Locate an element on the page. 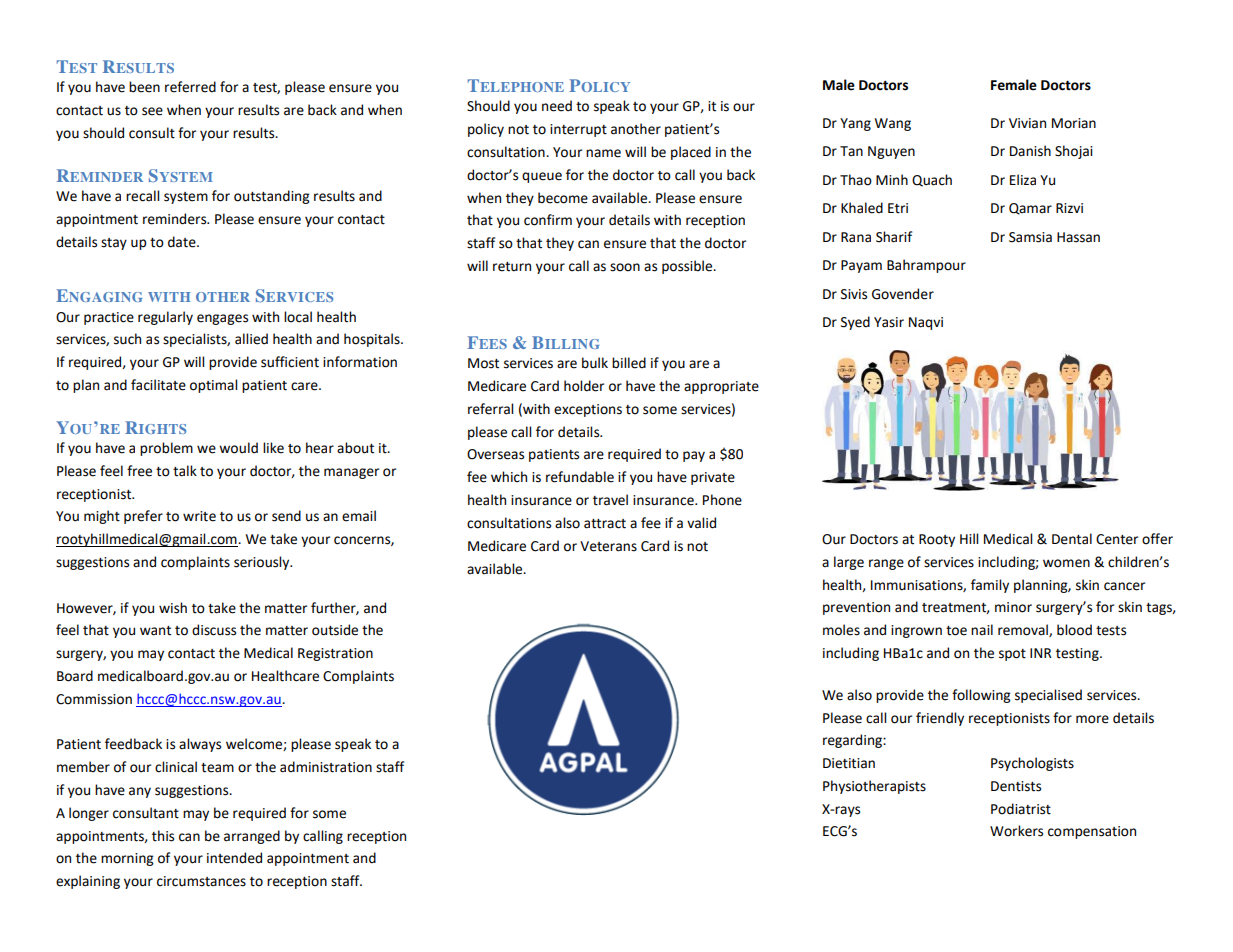 The width and height of the page is (1233, 952). minor is located at coordinates (1013, 607).
